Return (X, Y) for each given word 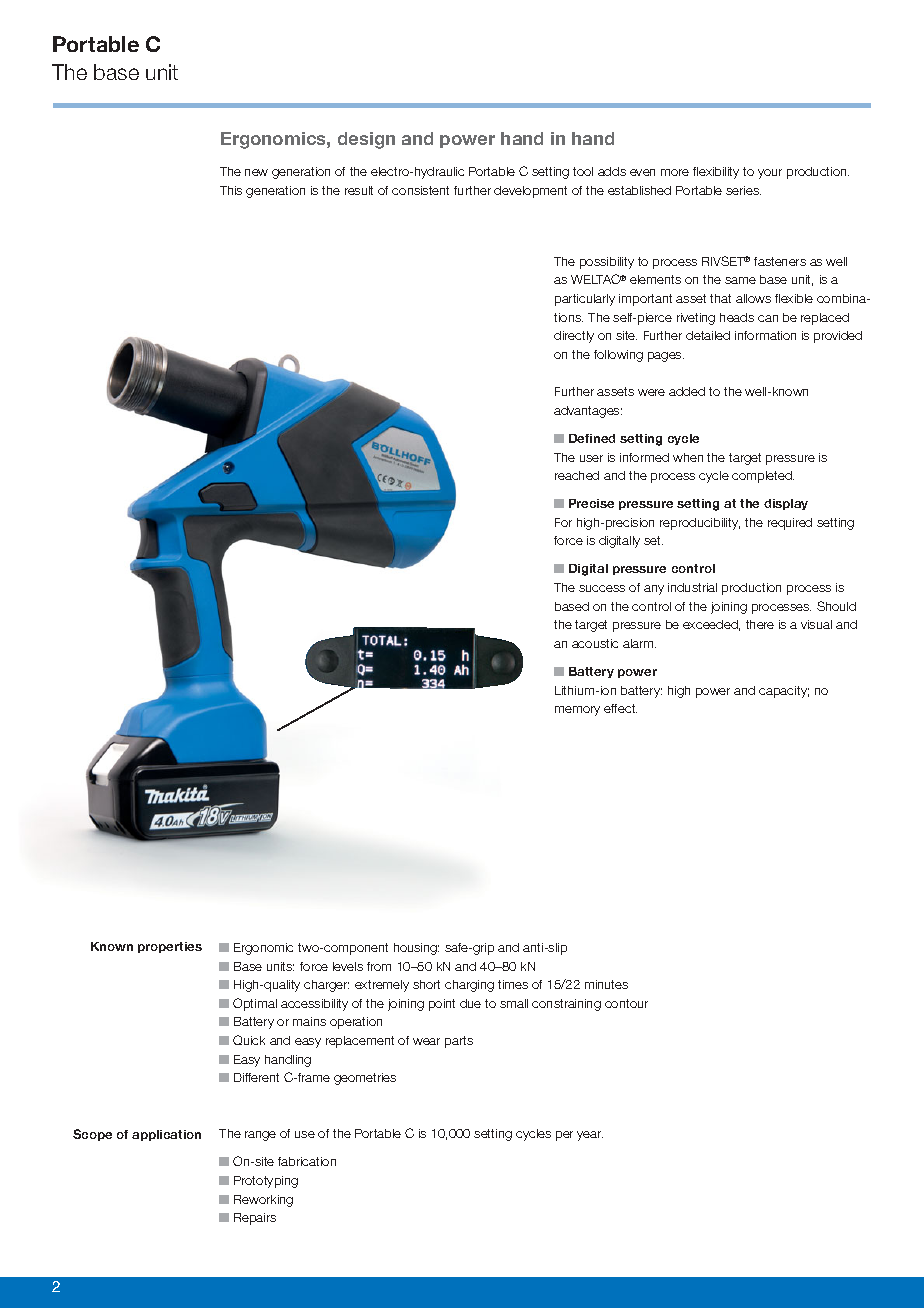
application (166, 1135)
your (770, 174)
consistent (420, 190)
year (590, 1136)
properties (170, 947)
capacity (784, 692)
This (231, 190)
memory (577, 711)
